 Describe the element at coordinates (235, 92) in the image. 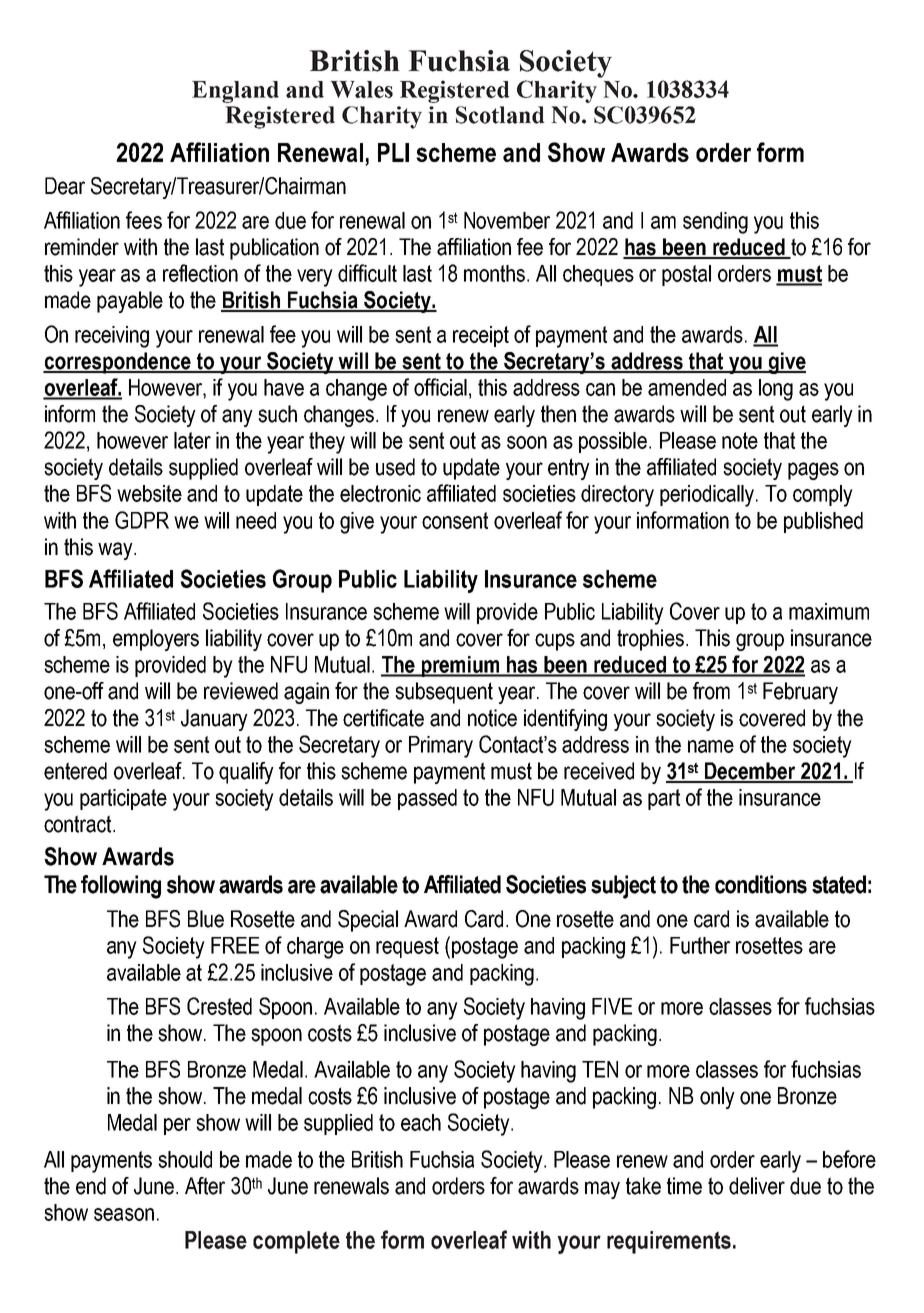

I see `England` at that location.
